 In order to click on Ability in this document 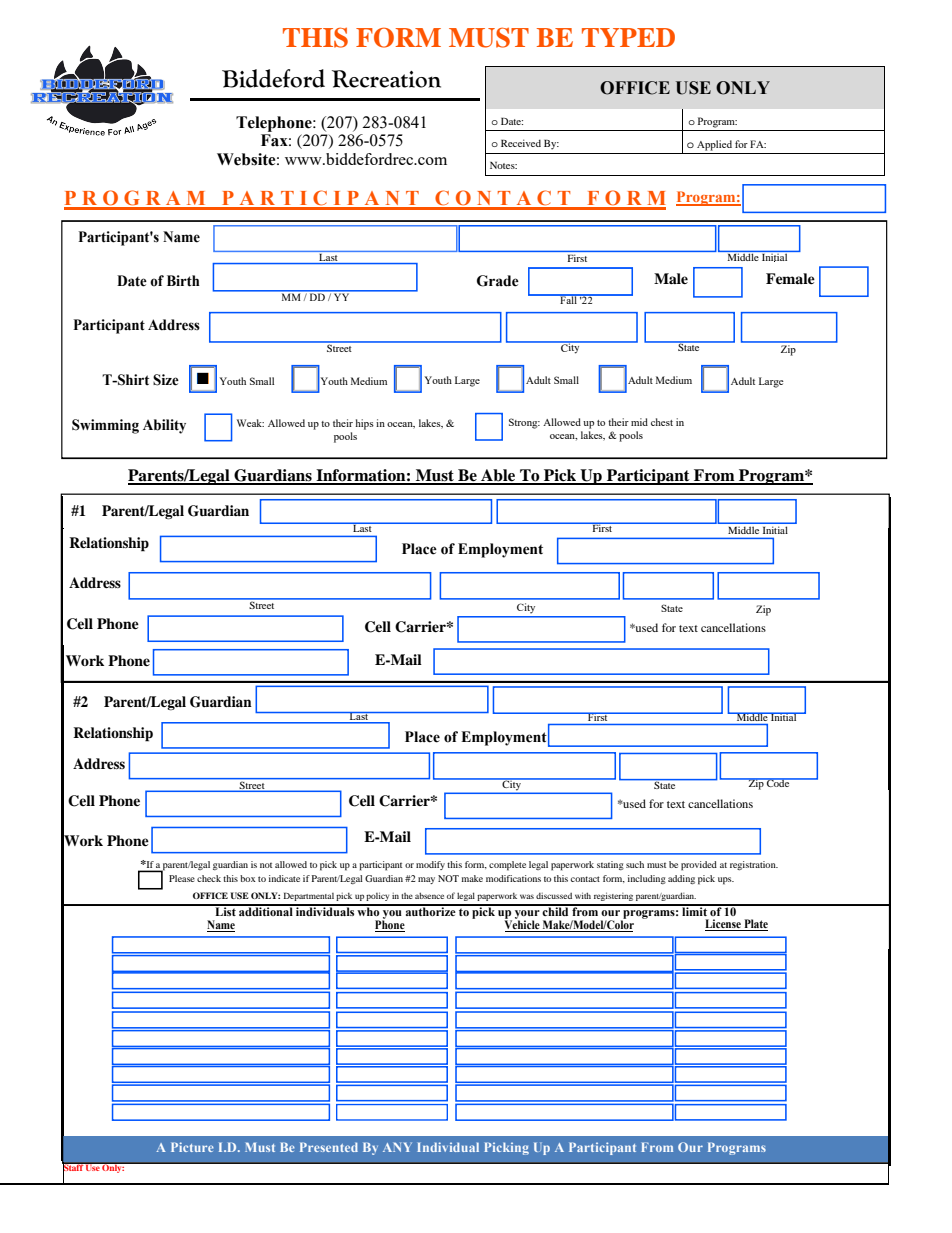, I will do `click(164, 426)`.
